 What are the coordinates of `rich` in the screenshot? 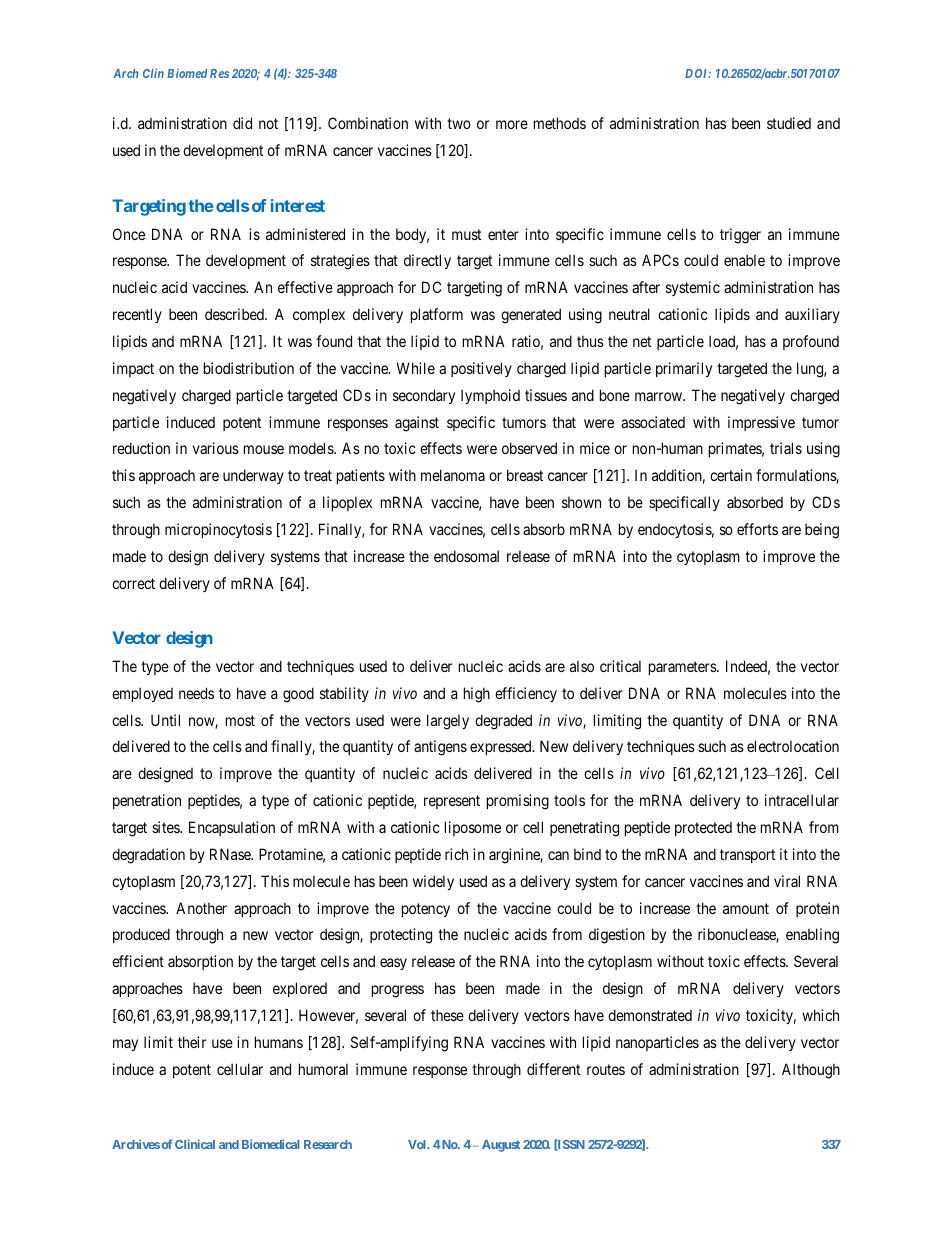 It's located at (456, 854).
